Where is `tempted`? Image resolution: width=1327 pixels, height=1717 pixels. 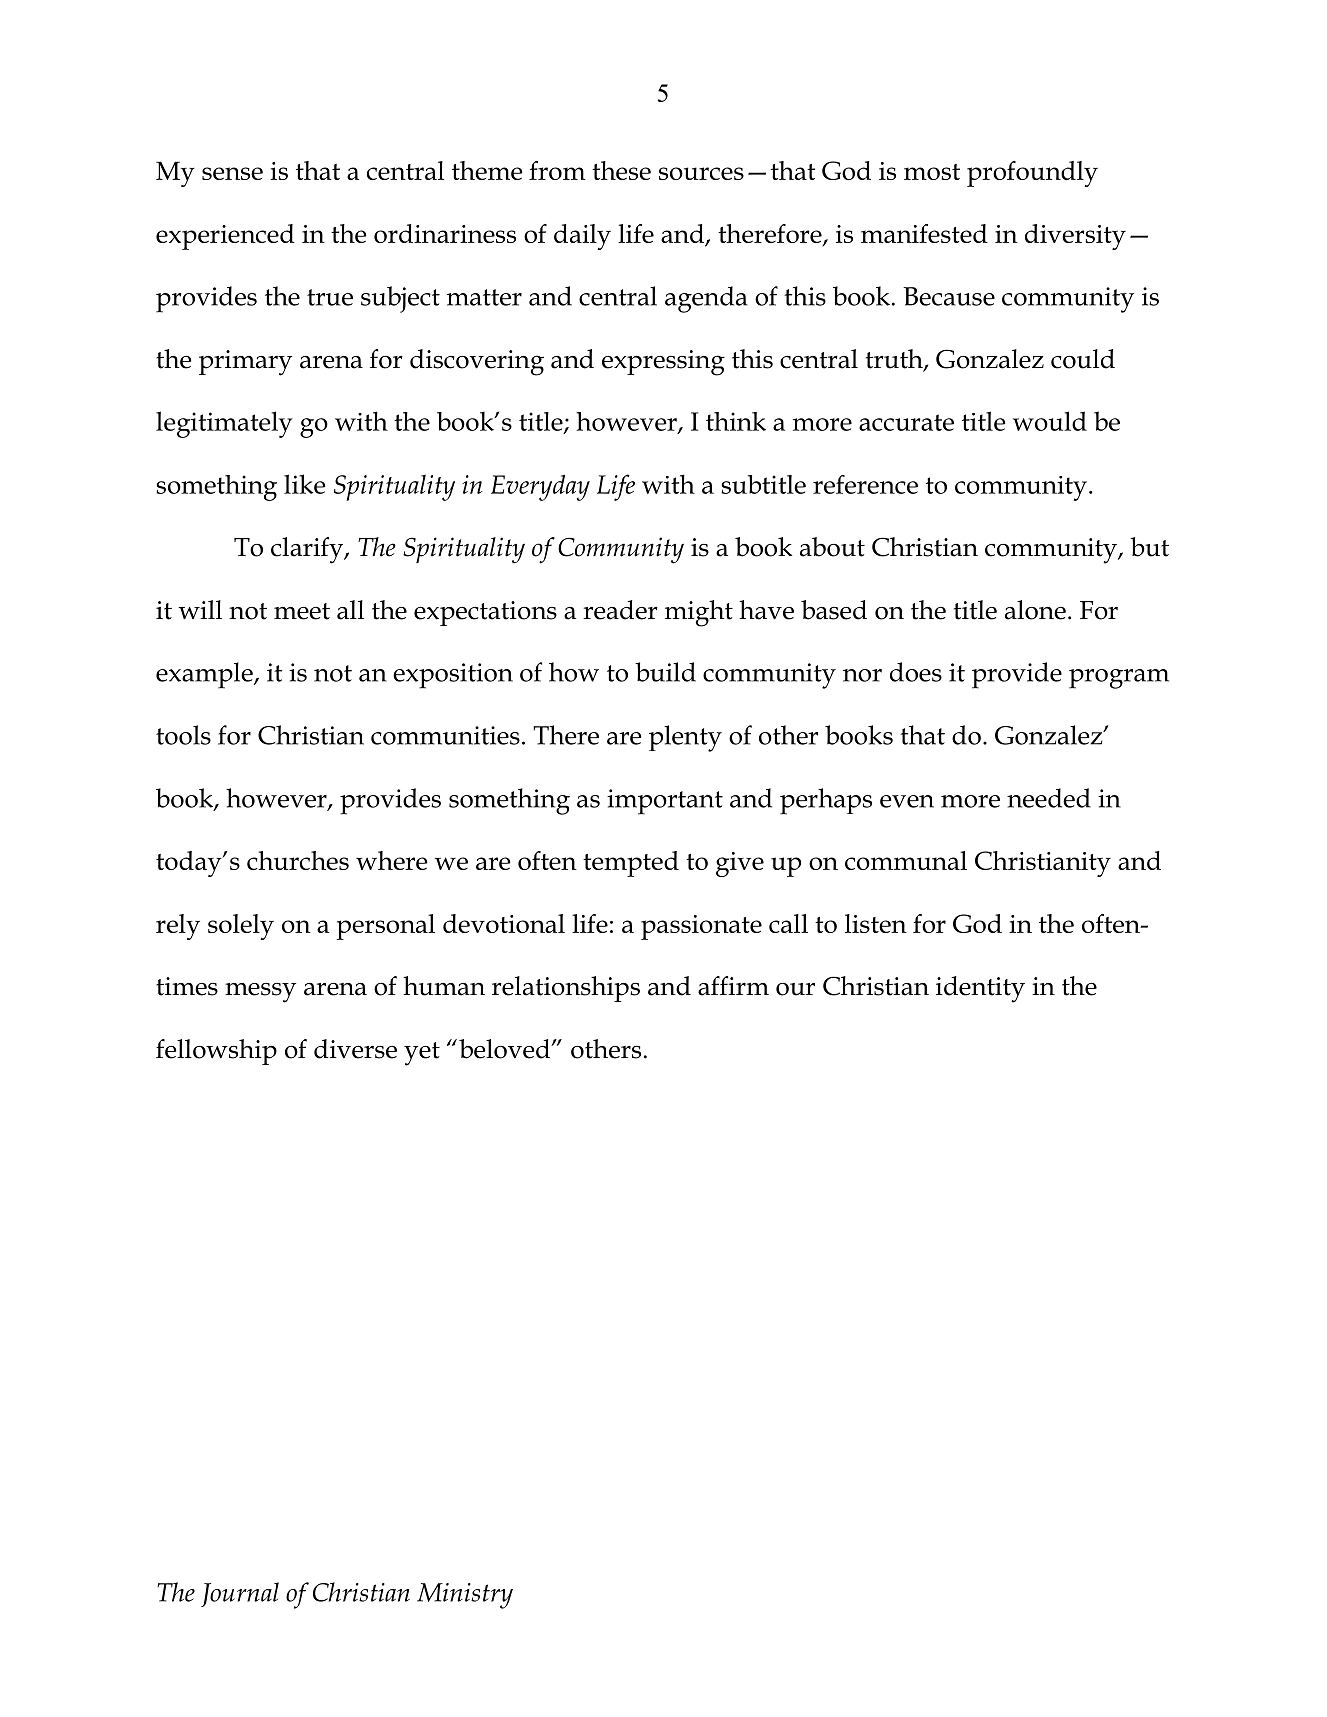
tempted is located at coordinates (631, 864).
